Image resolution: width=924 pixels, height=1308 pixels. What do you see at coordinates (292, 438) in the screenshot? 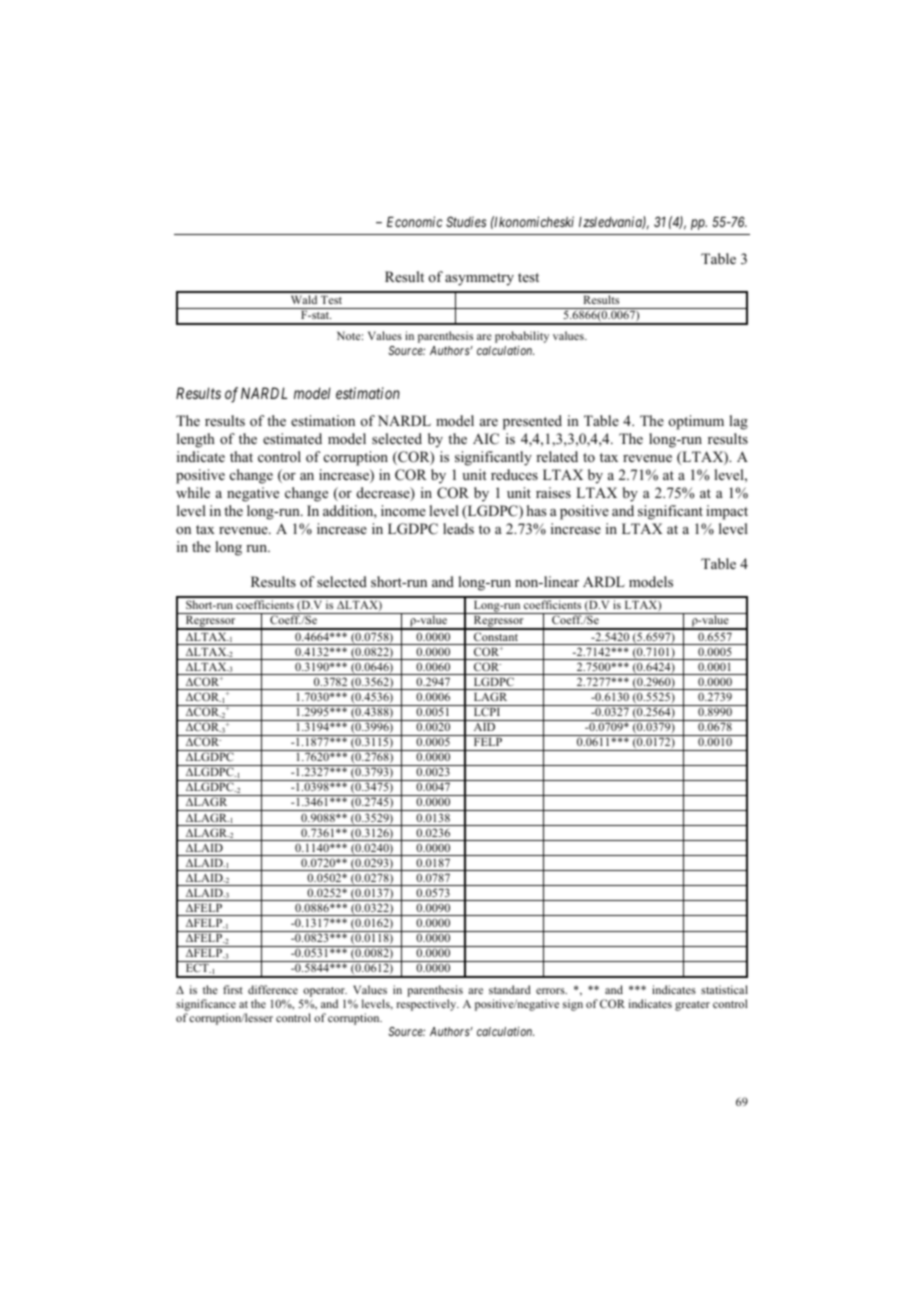
I see `estimated` at bounding box center [292, 438].
